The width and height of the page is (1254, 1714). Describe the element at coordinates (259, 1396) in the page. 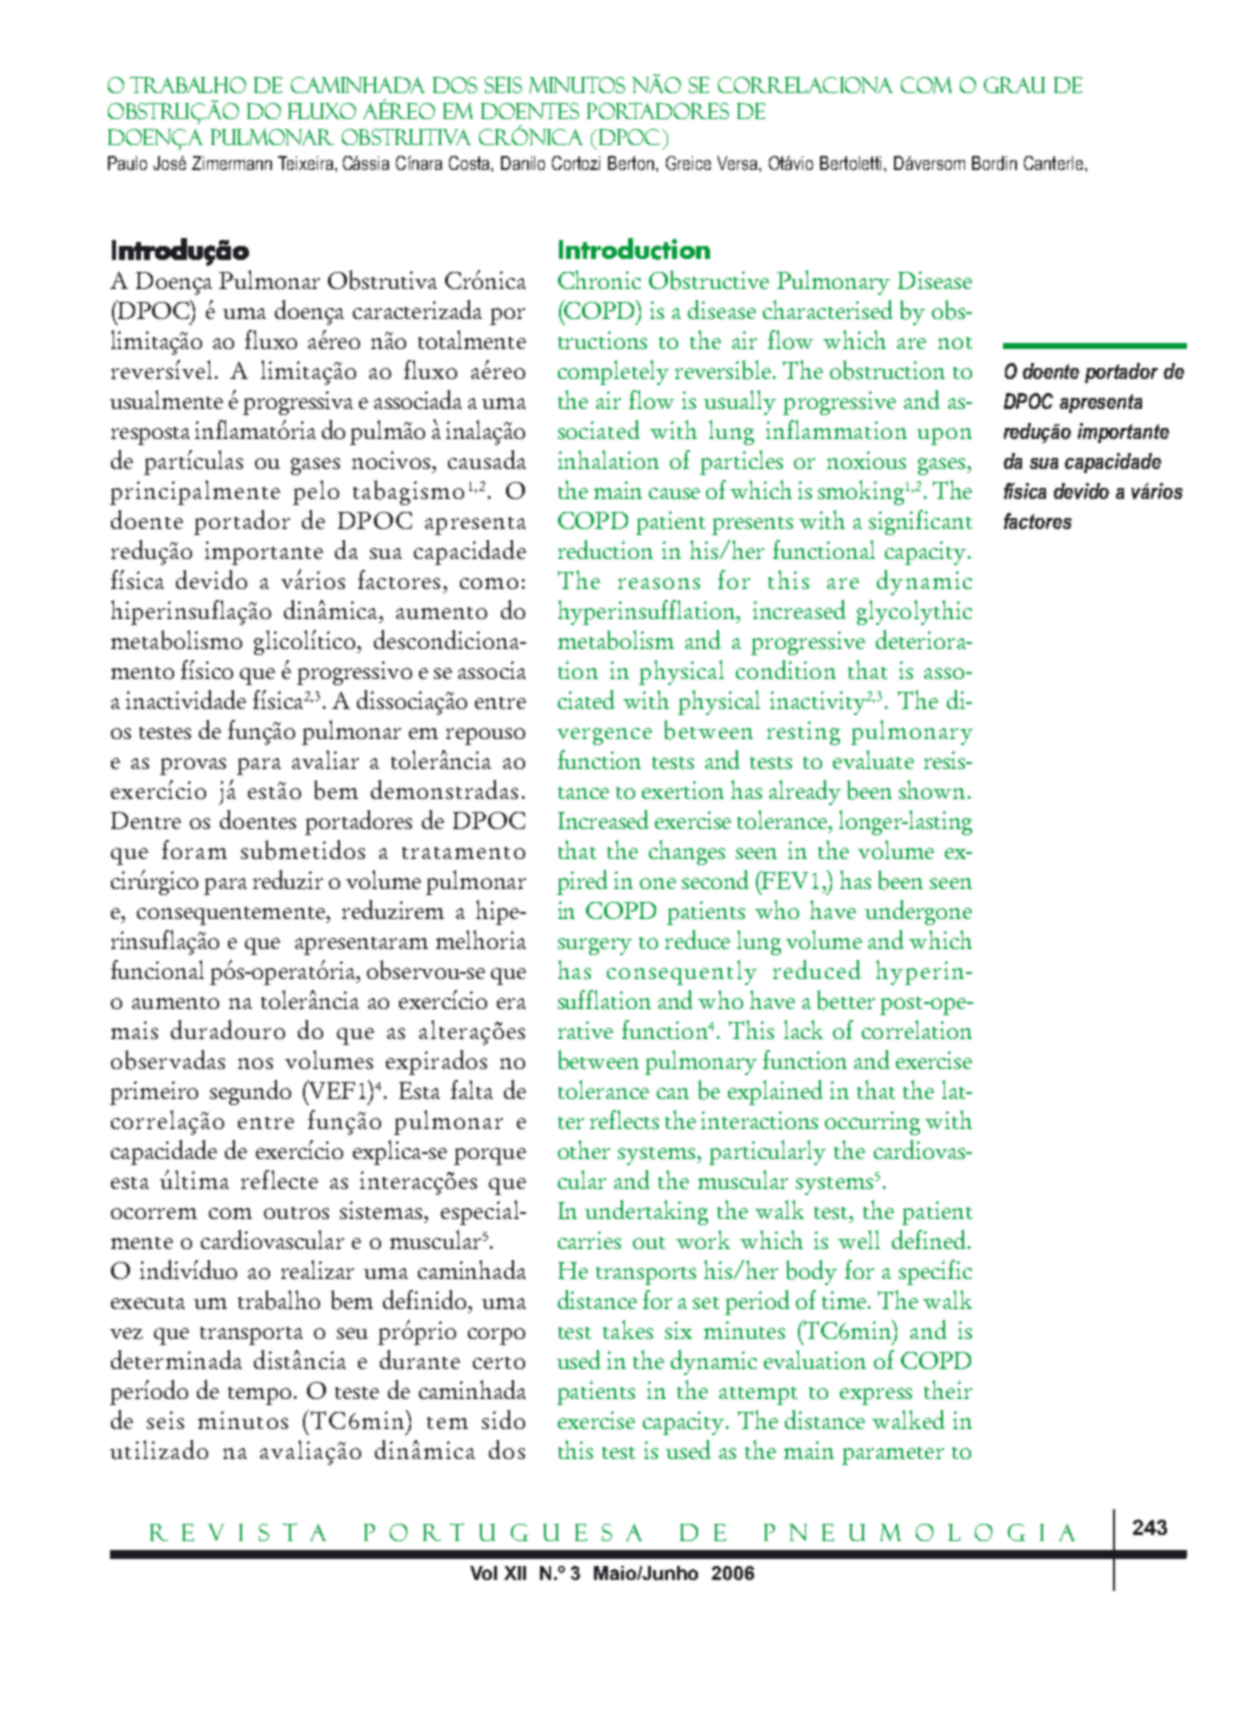

I see `tempo` at that location.
